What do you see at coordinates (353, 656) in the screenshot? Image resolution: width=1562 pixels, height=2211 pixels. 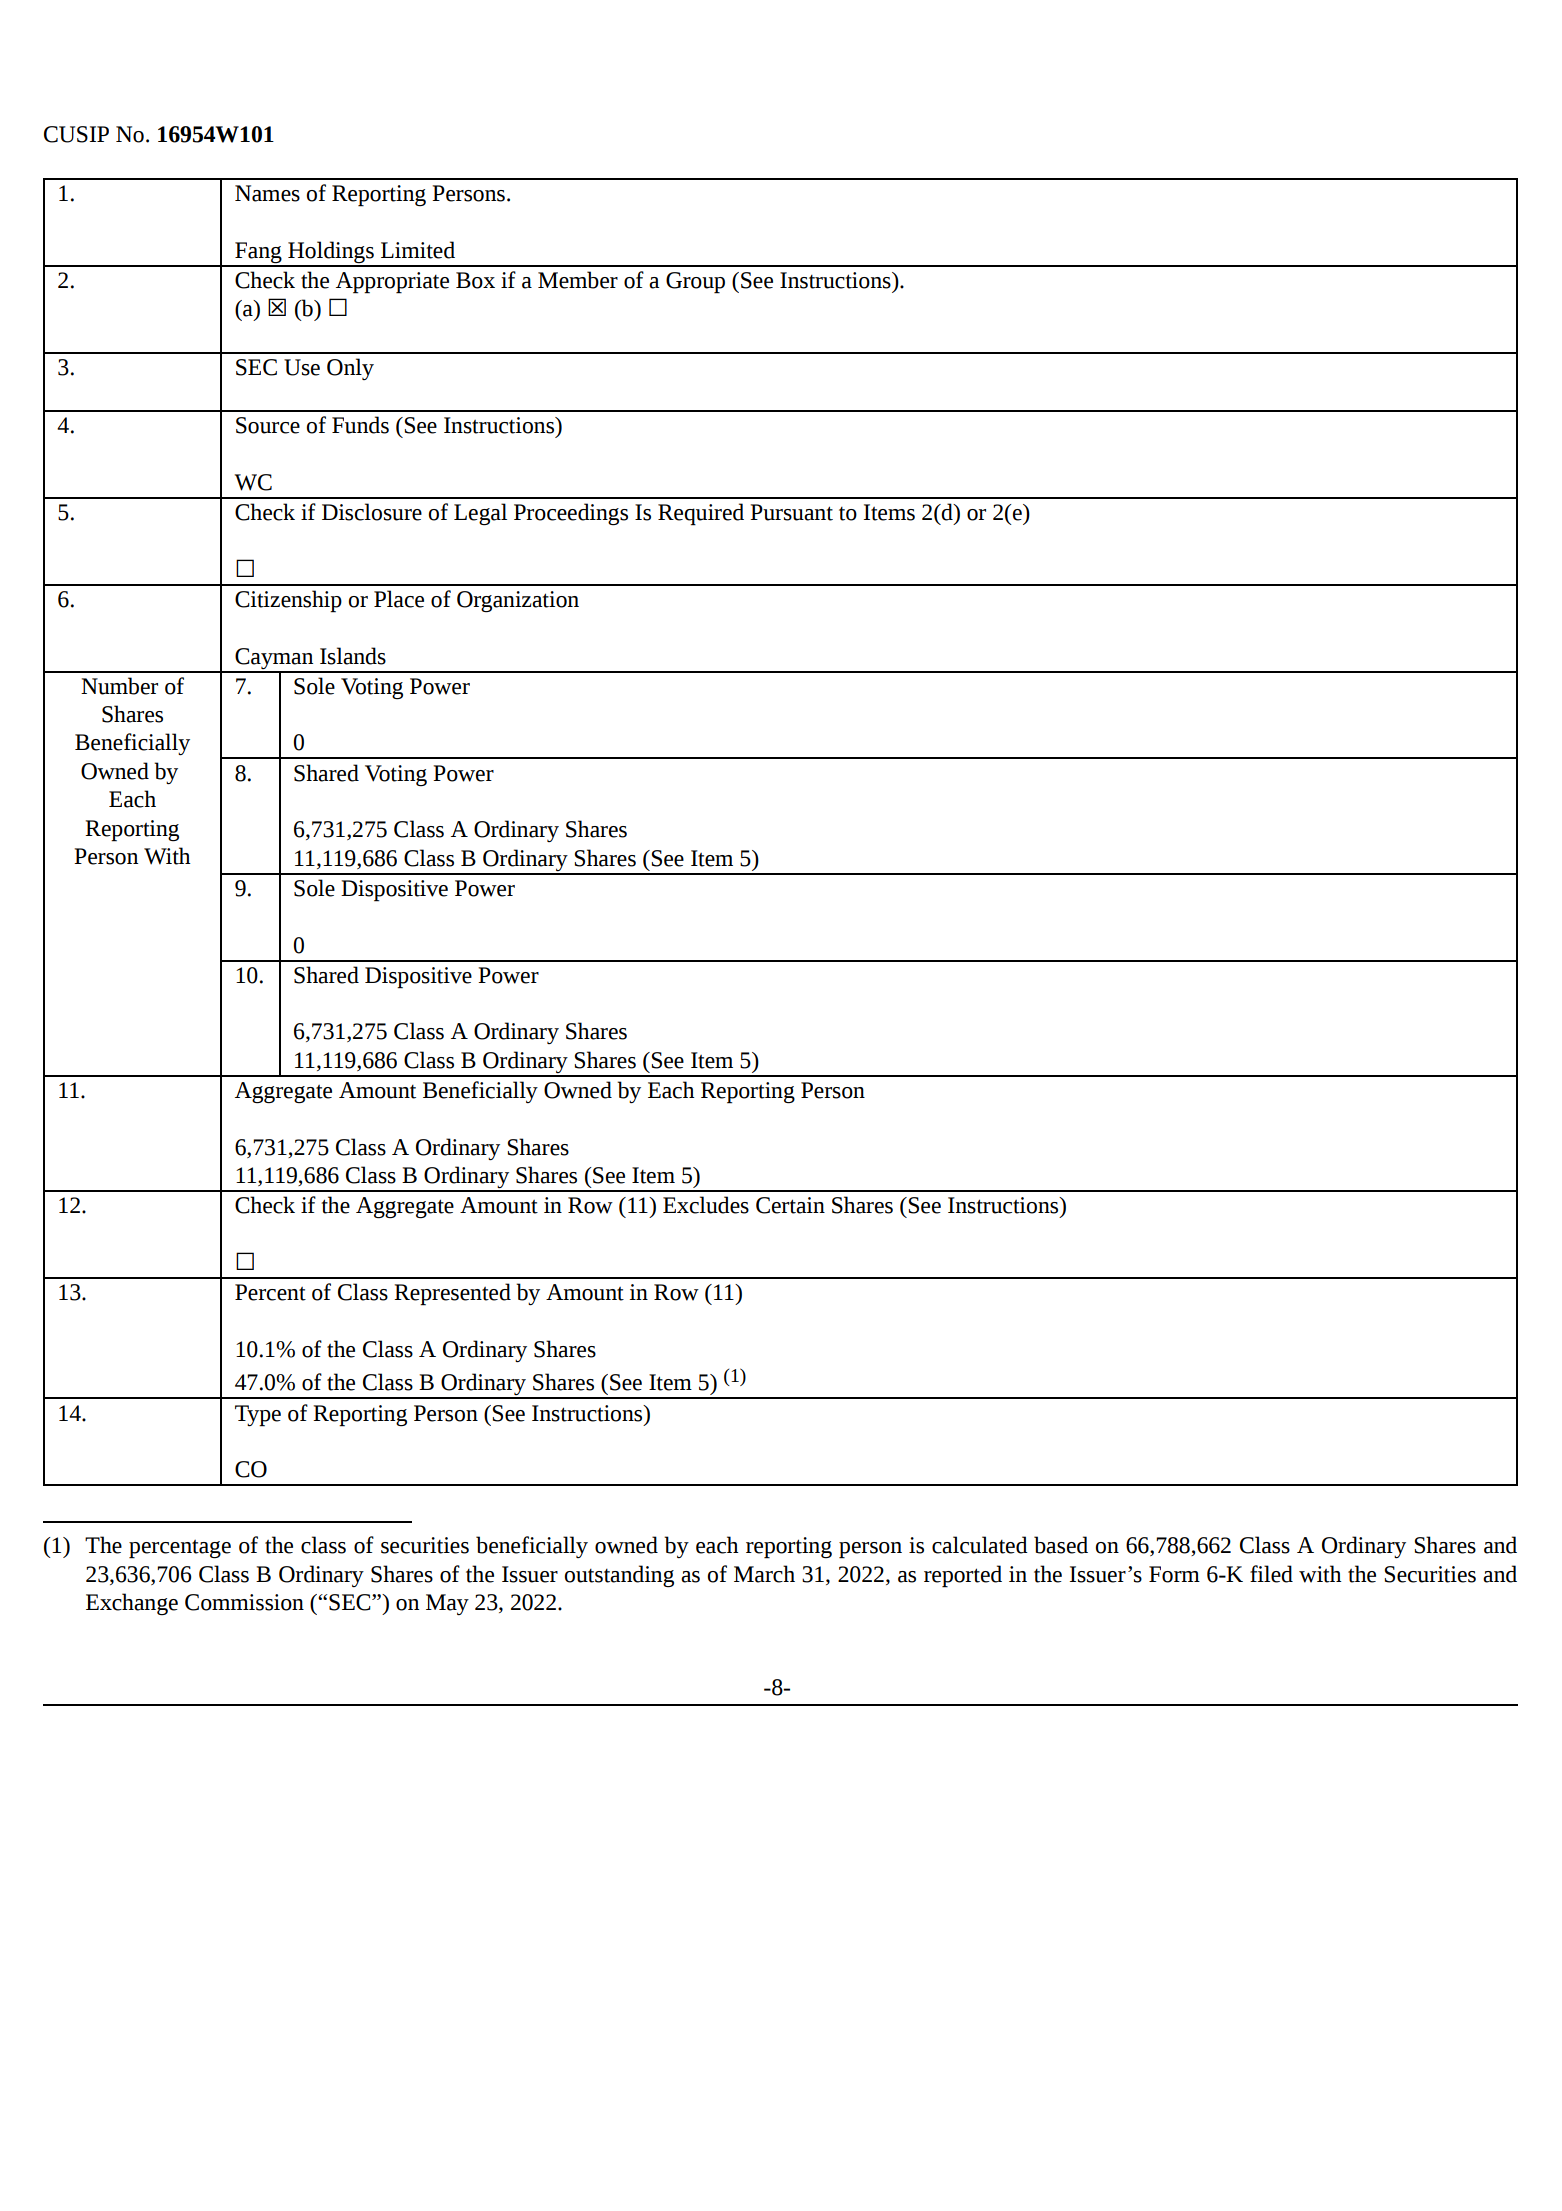 I see `Islands` at bounding box center [353, 656].
